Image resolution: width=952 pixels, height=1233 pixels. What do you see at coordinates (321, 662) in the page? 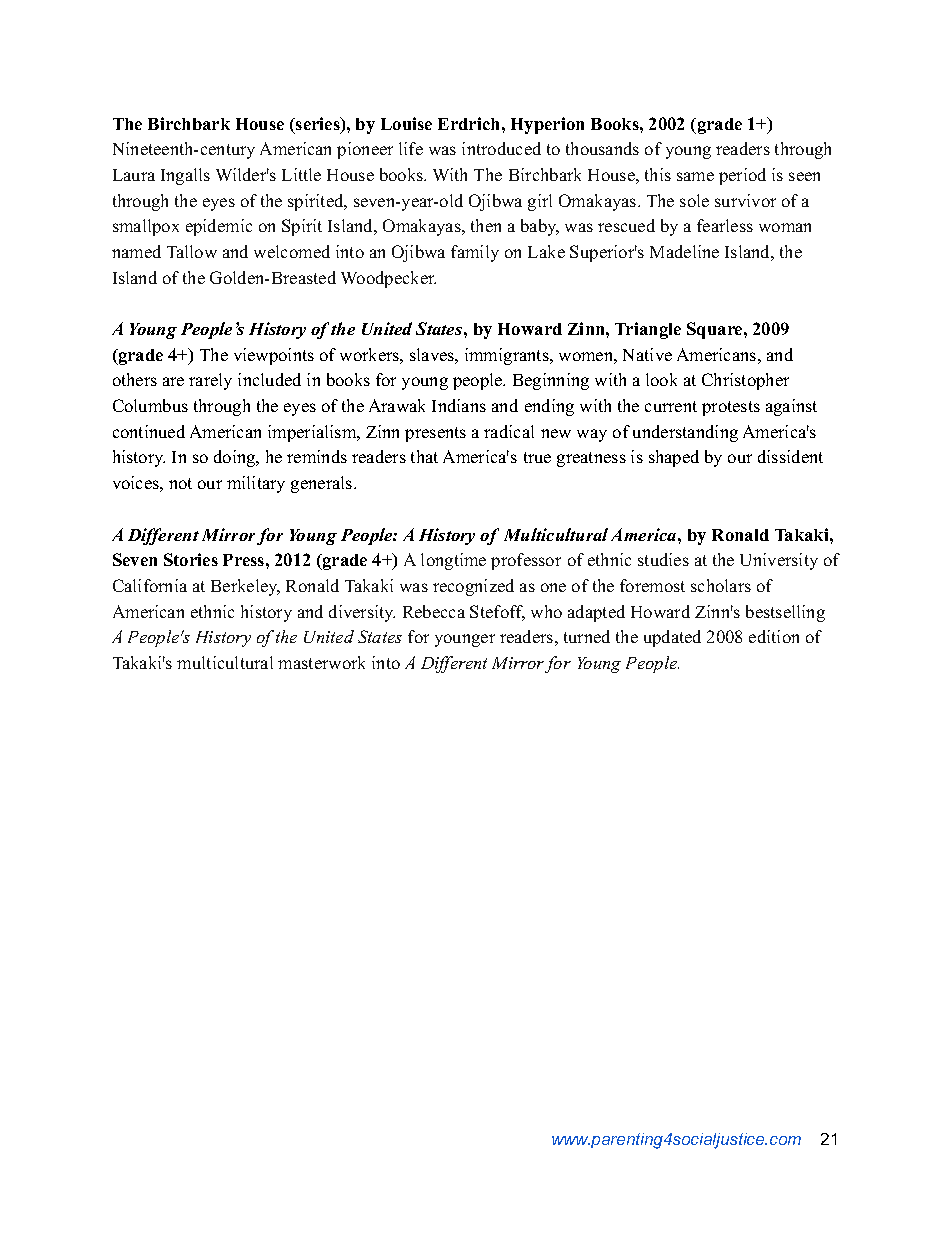
I see `masterwork` at bounding box center [321, 662].
